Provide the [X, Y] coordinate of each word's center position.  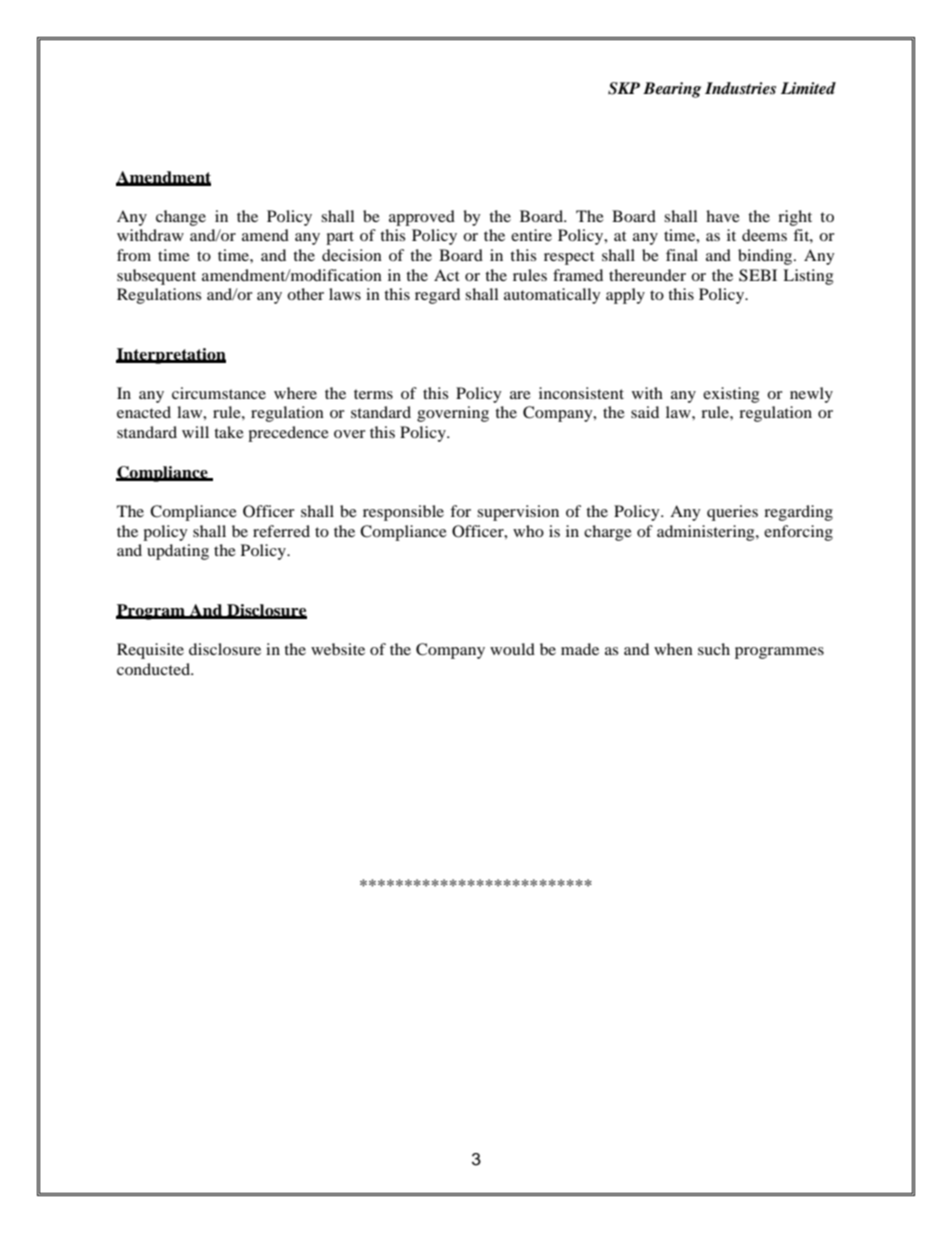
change [181, 218]
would [512, 649]
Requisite [150, 651]
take [229, 432]
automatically [552, 296]
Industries [740, 88]
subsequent [156, 277]
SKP [624, 88]
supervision [518, 513]
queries [732, 513]
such [714, 649]
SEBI [758, 275]
